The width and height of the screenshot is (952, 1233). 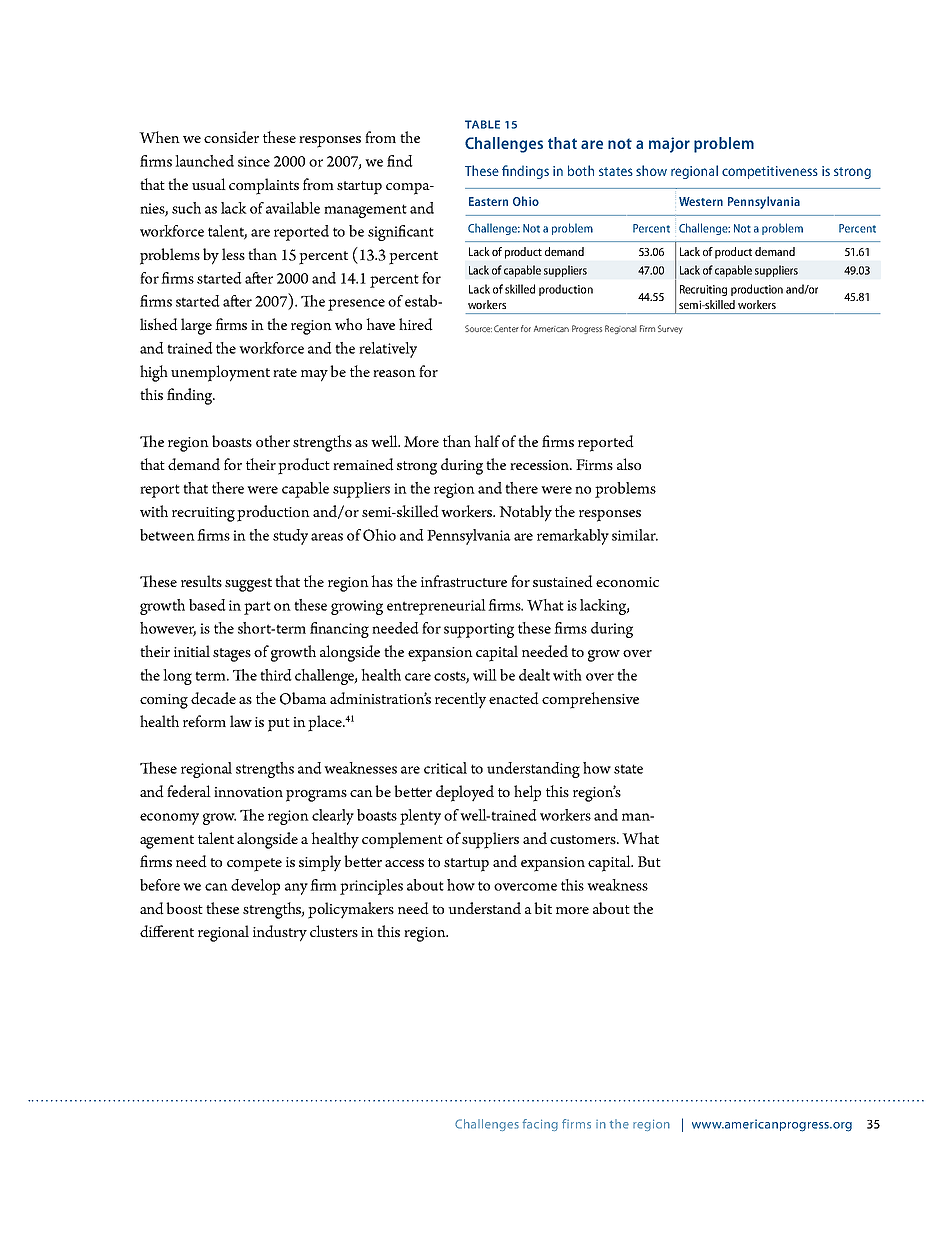 What do you see at coordinates (273, 441) in the screenshot?
I see `other` at bounding box center [273, 441].
